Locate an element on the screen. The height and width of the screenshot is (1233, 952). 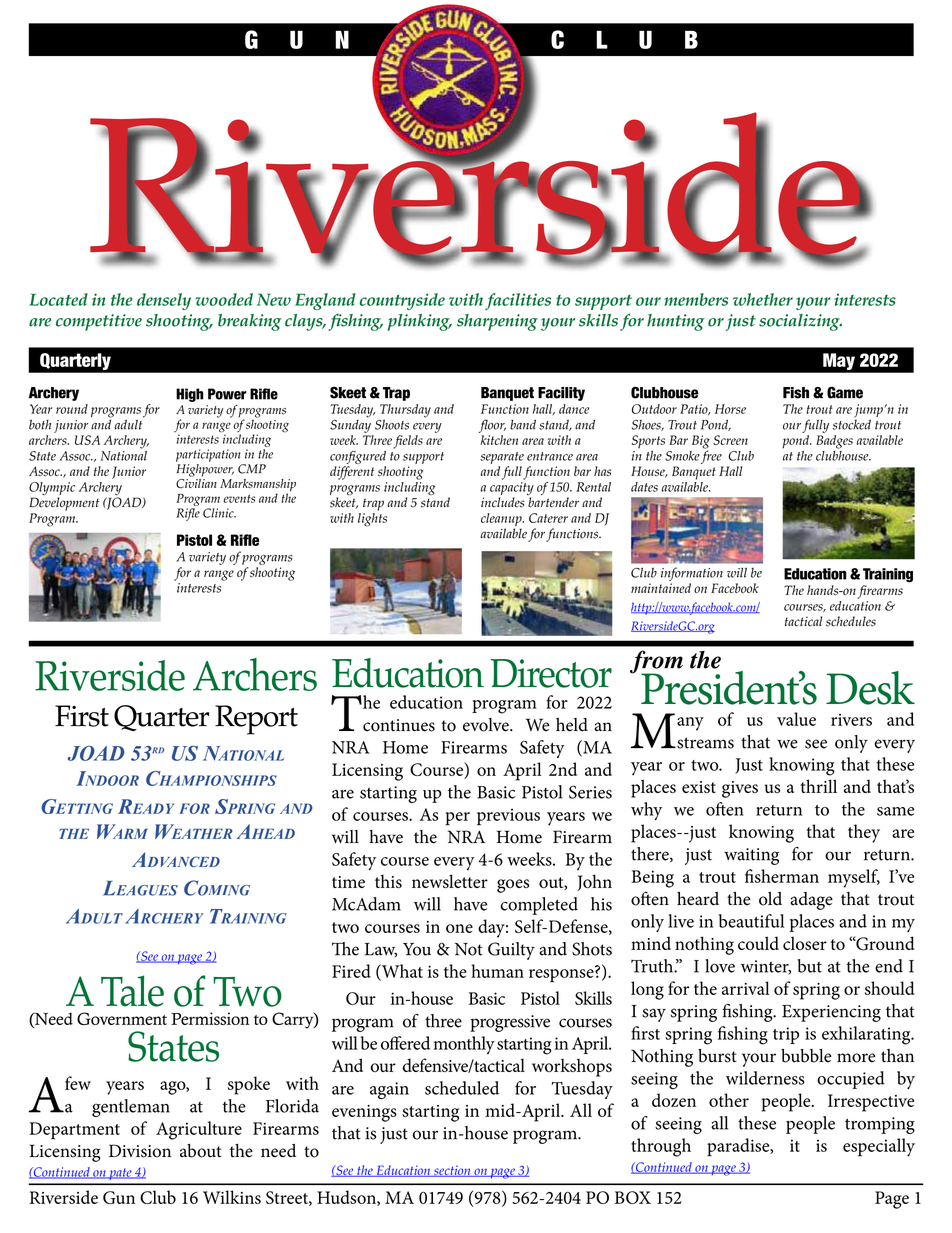
sharpening is located at coordinates (497, 322).
